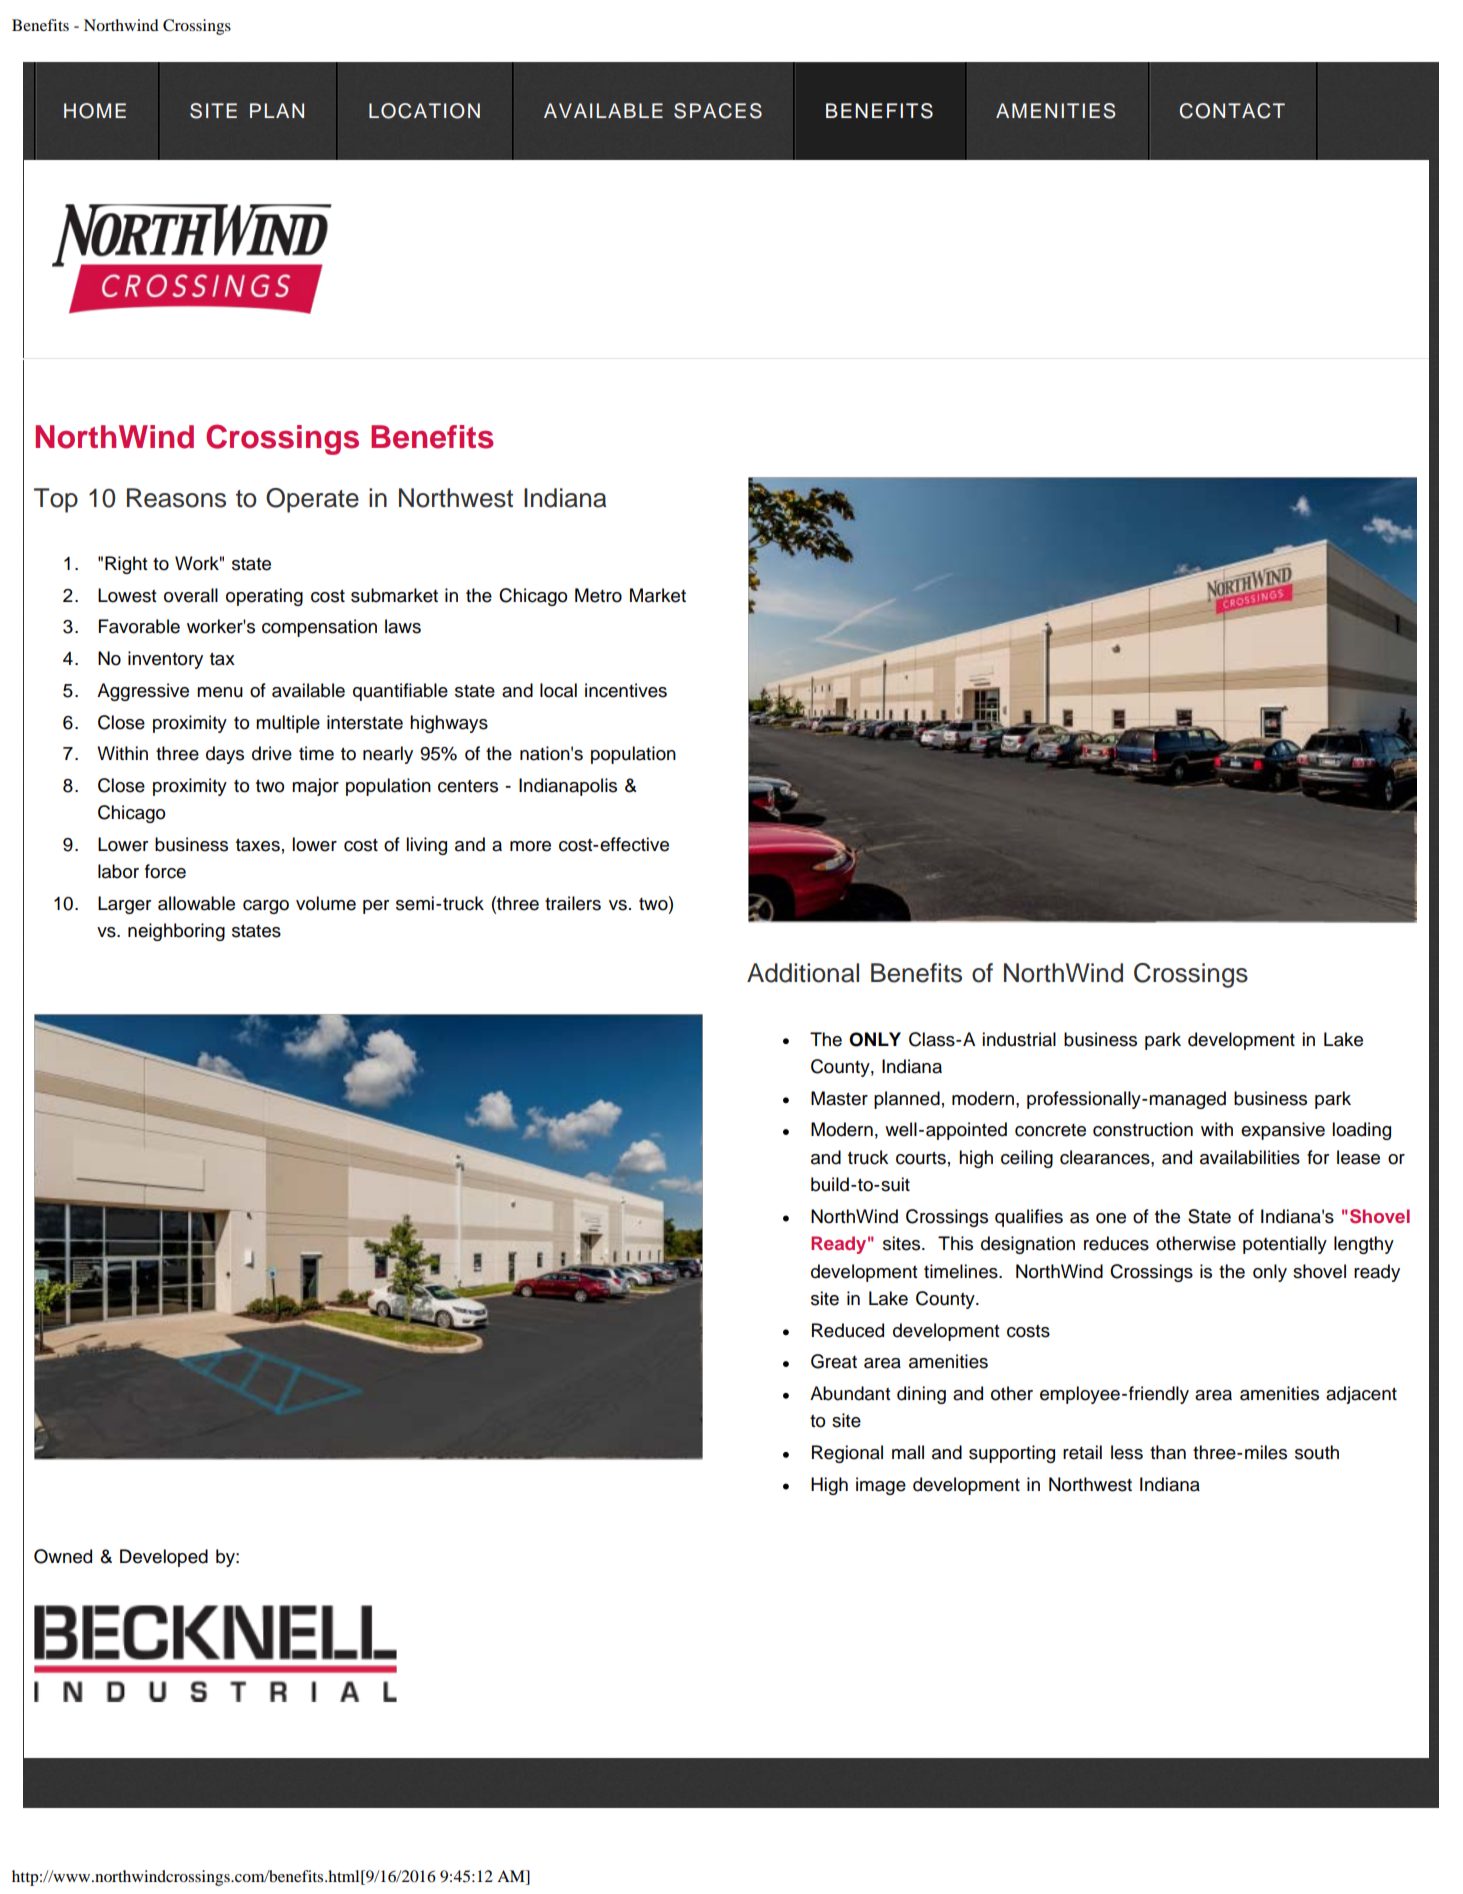 This image has width=1463, height=1894. I want to click on Metro, so click(598, 595).
